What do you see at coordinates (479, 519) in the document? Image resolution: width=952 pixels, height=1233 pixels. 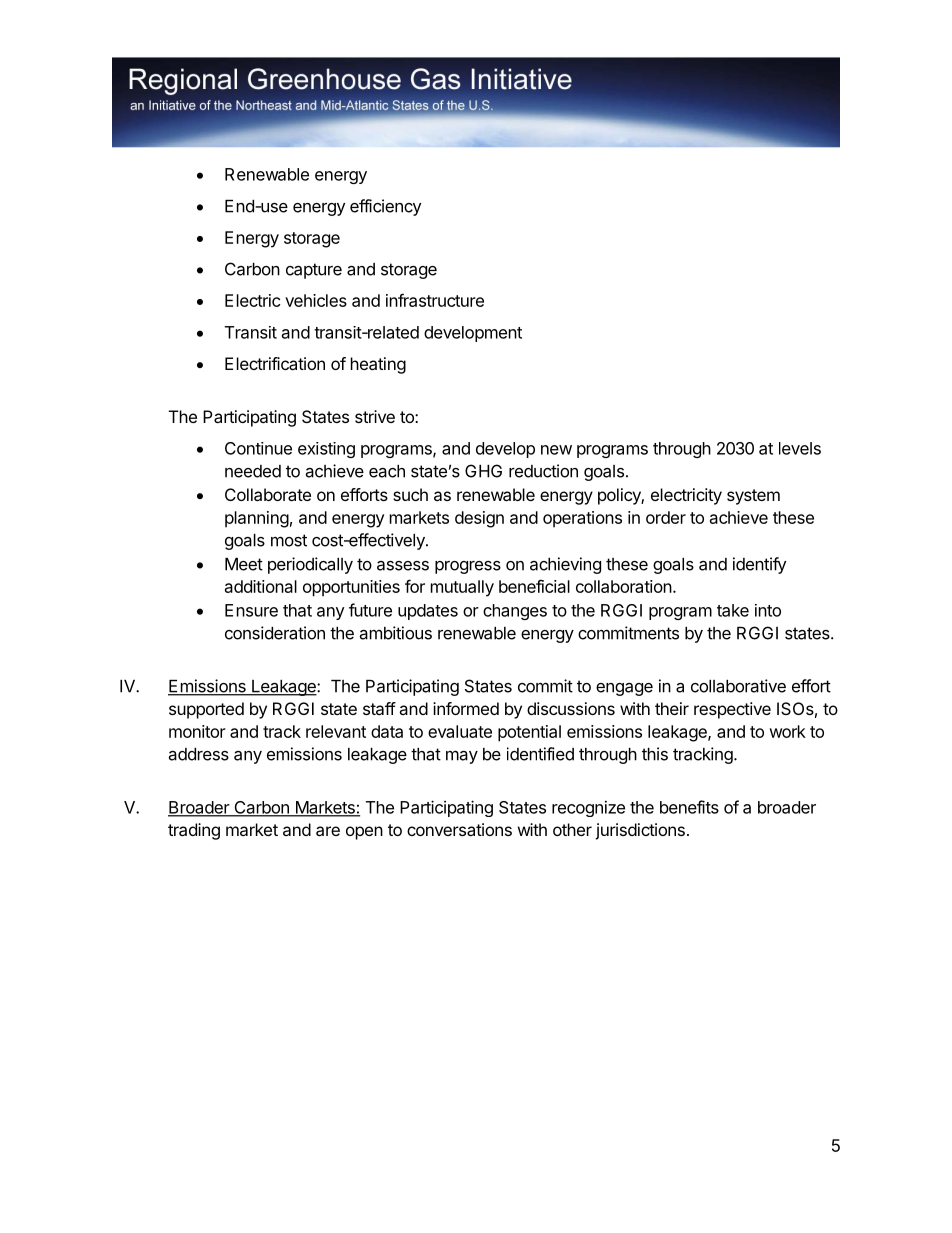 I see `design` at bounding box center [479, 519].
